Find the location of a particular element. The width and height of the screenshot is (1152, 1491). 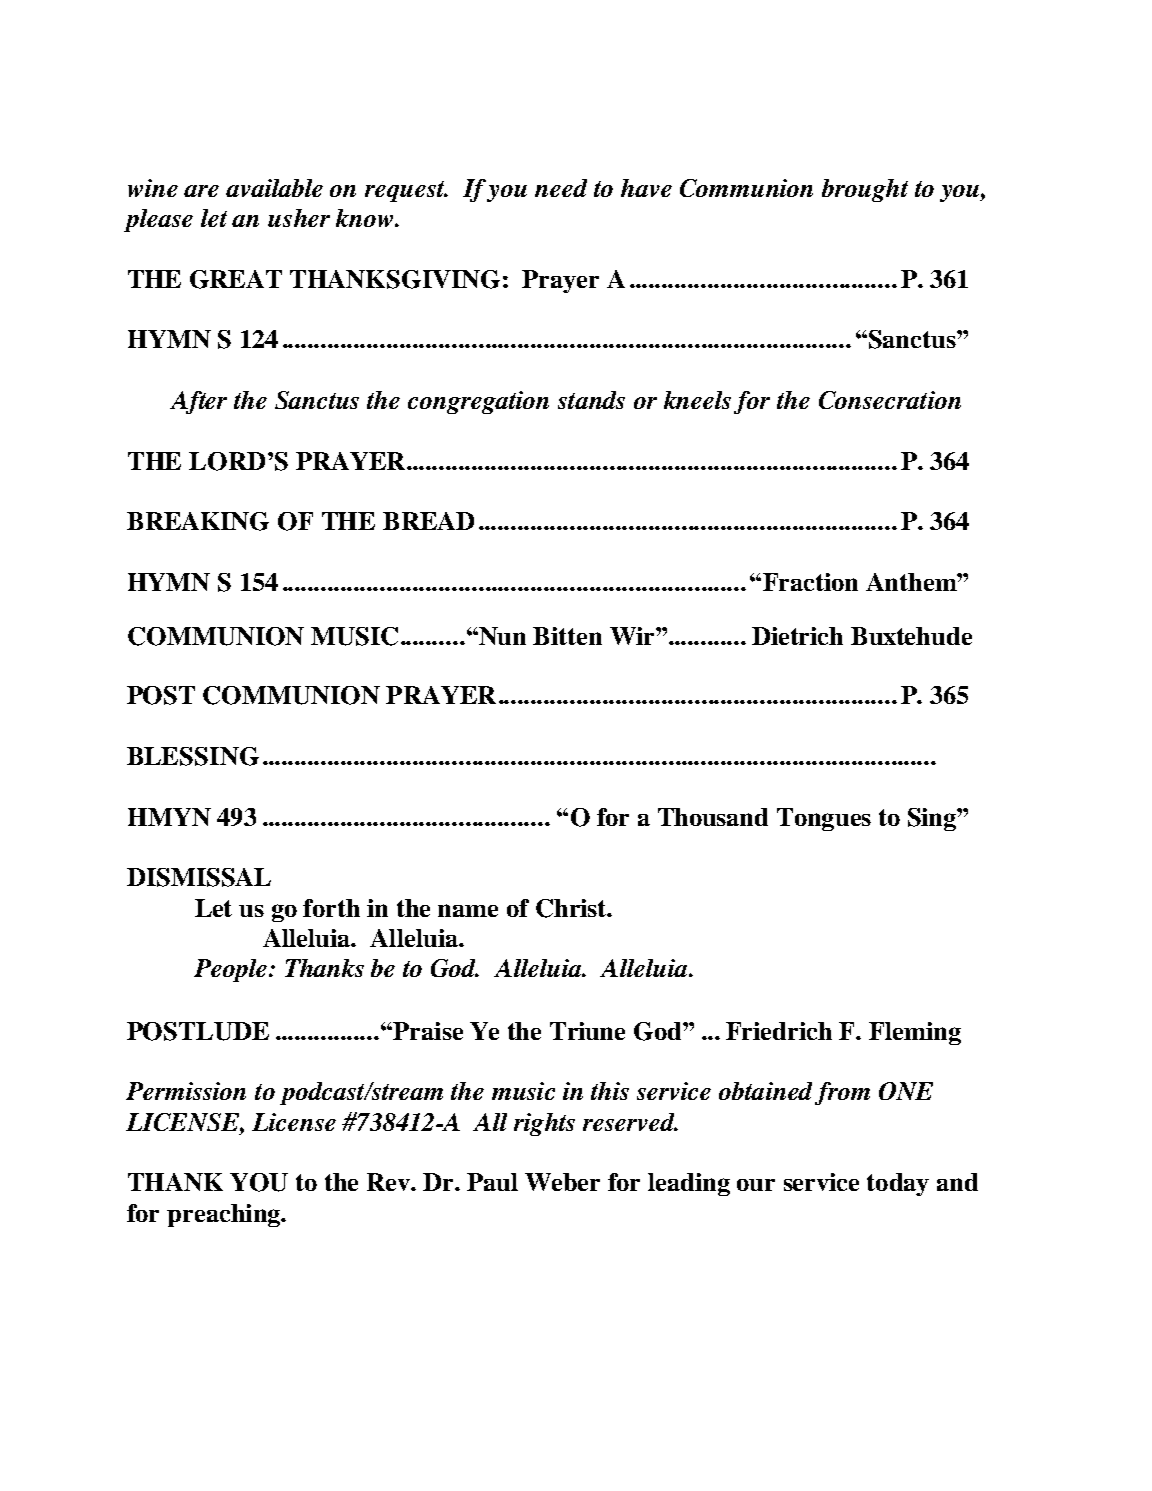

brought is located at coordinates (865, 190).
